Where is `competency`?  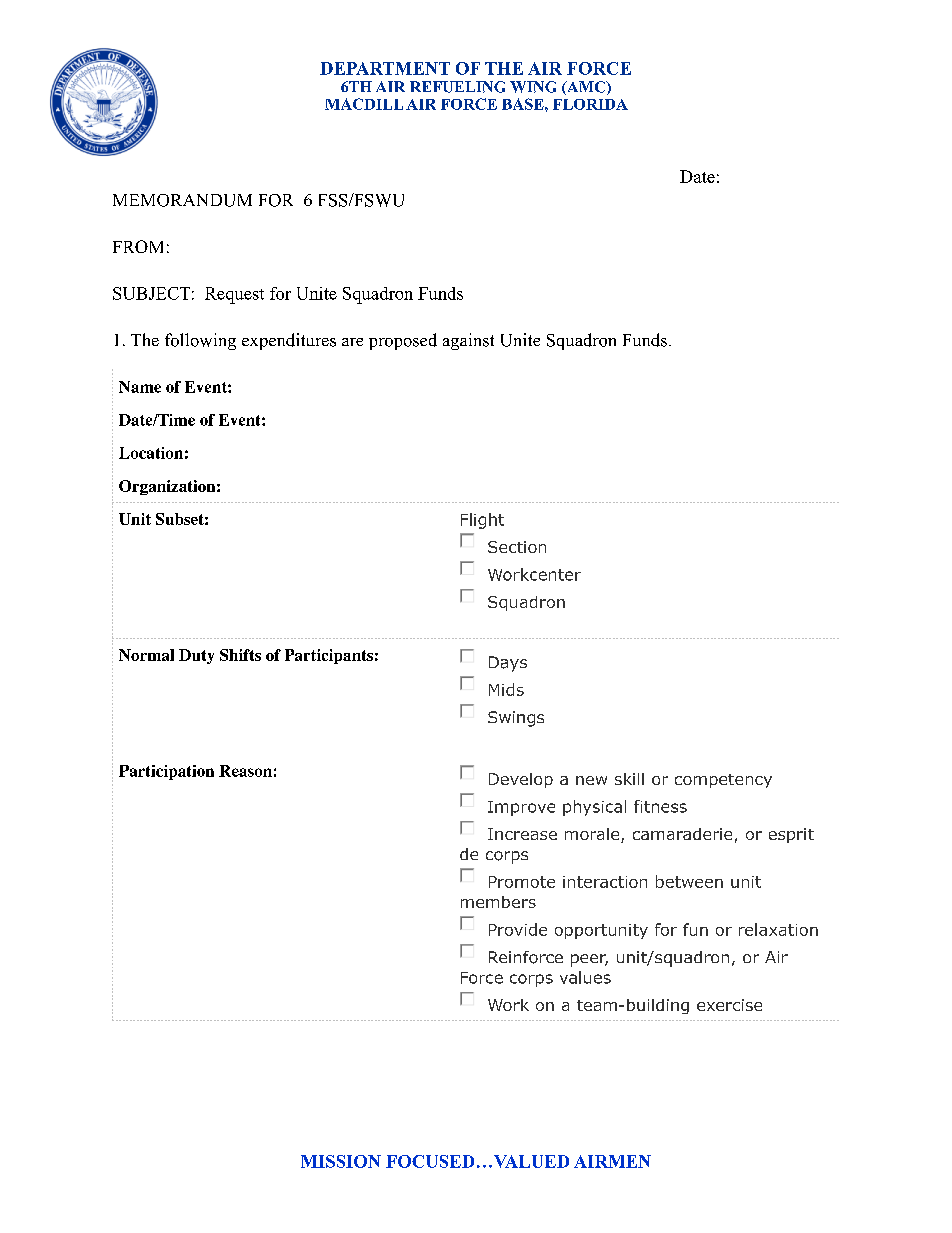 competency is located at coordinates (723, 781).
